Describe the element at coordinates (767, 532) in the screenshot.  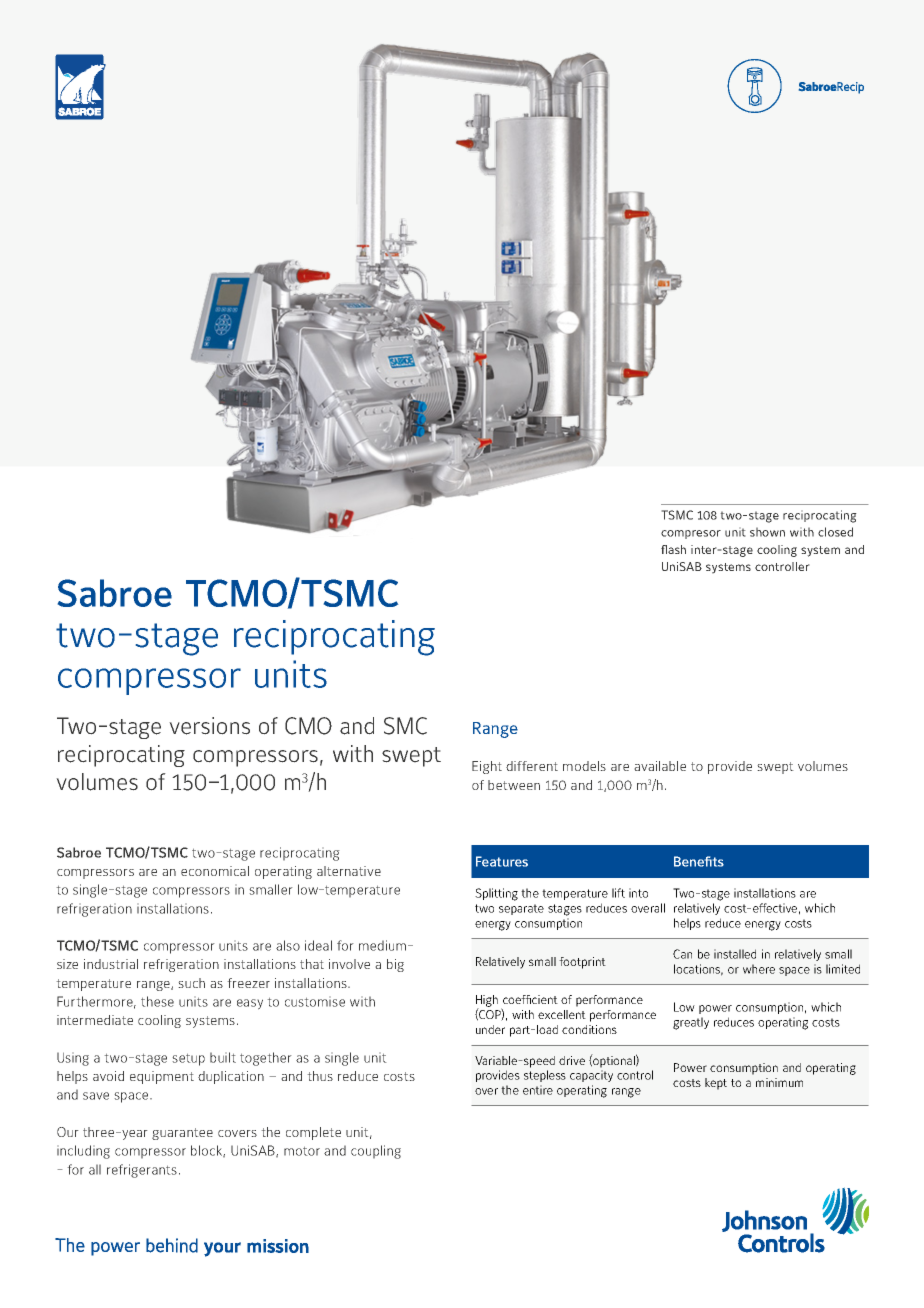
I see `shown` at that location.
